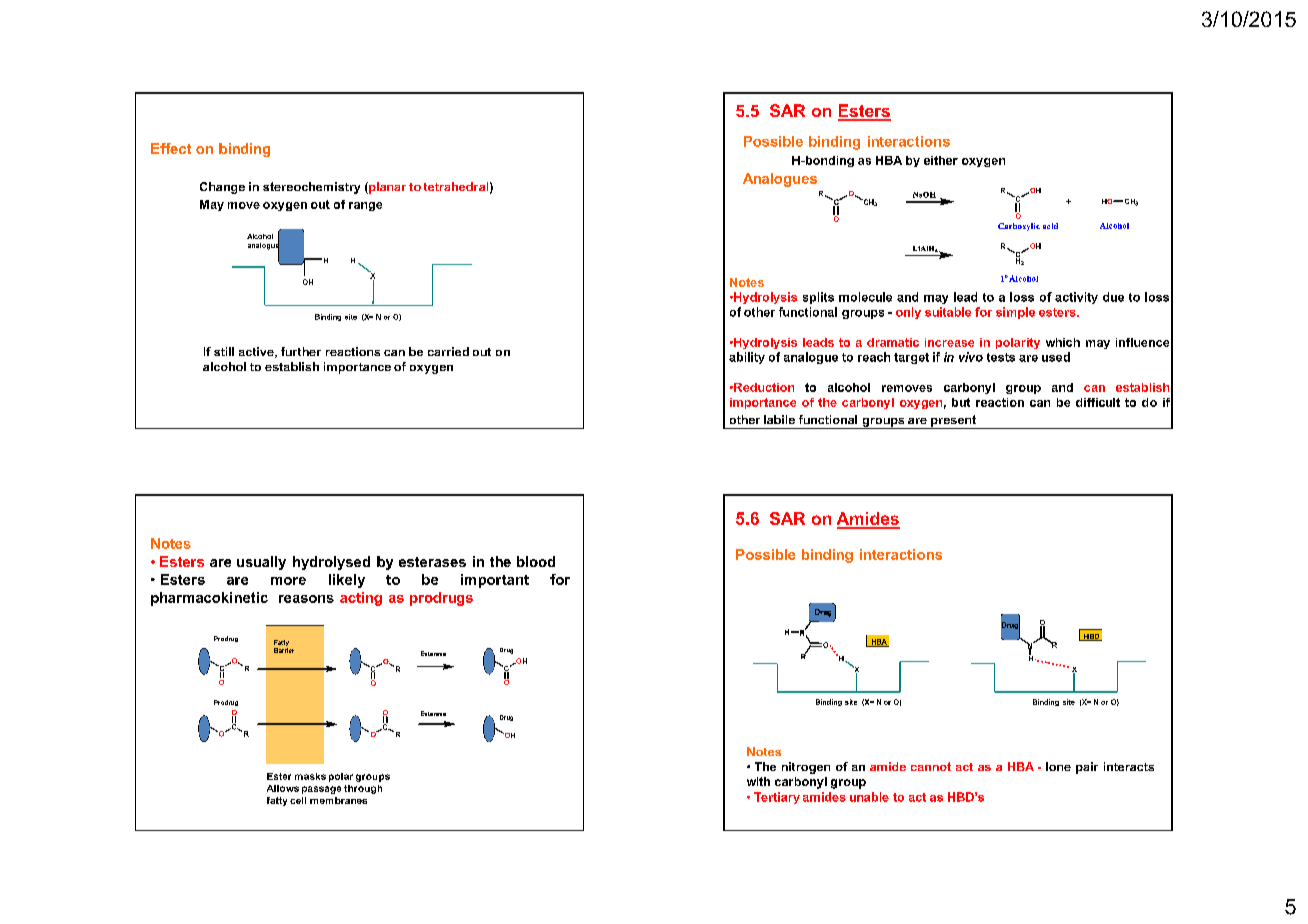 The width and height of the image is (1308, 924). What do you see at coordinates (261, 563) in the image?
I see `usually` at bounding box center [261, 563].
